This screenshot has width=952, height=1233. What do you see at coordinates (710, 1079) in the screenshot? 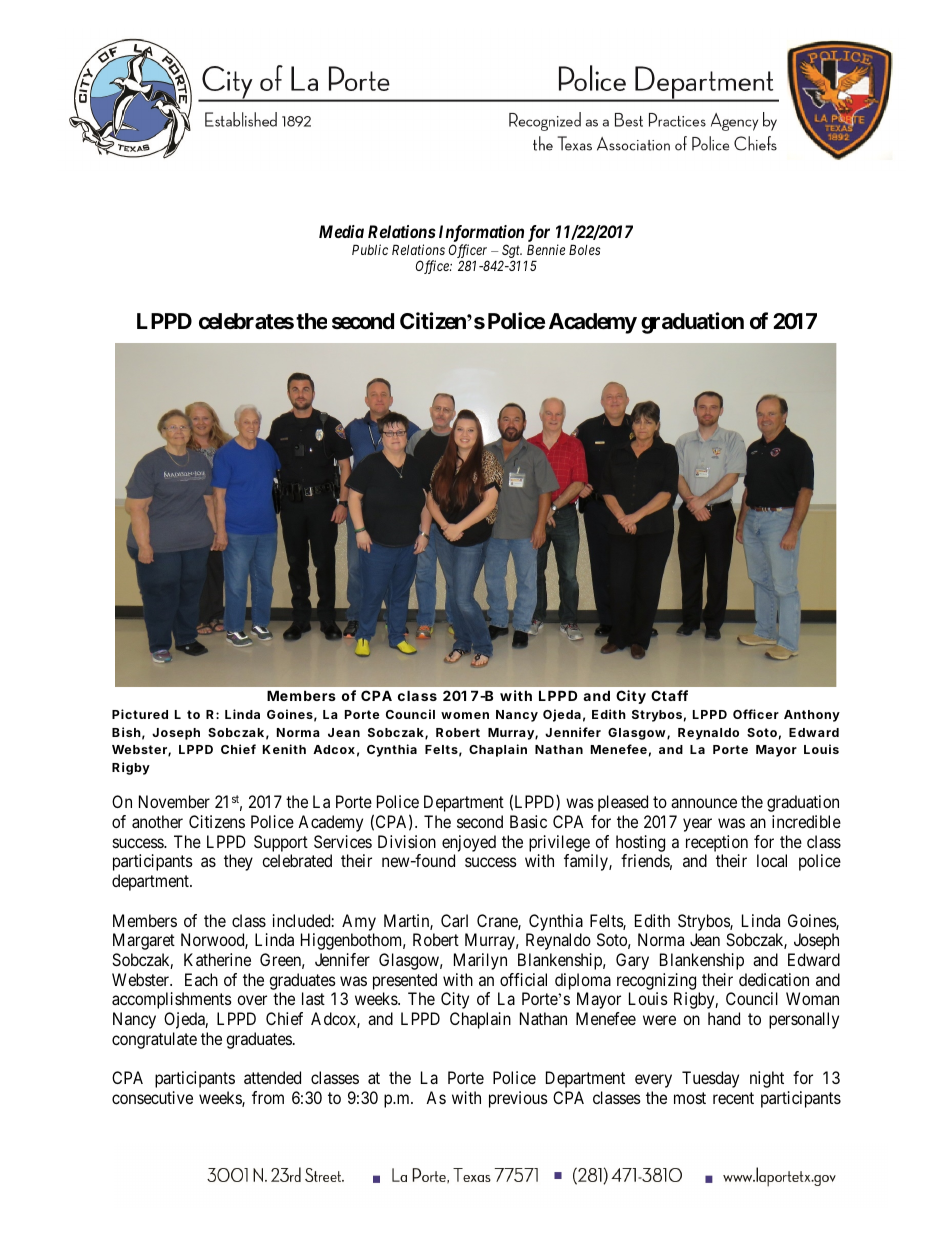
I see `Tuesday` at bounding box center [710, 1079].
